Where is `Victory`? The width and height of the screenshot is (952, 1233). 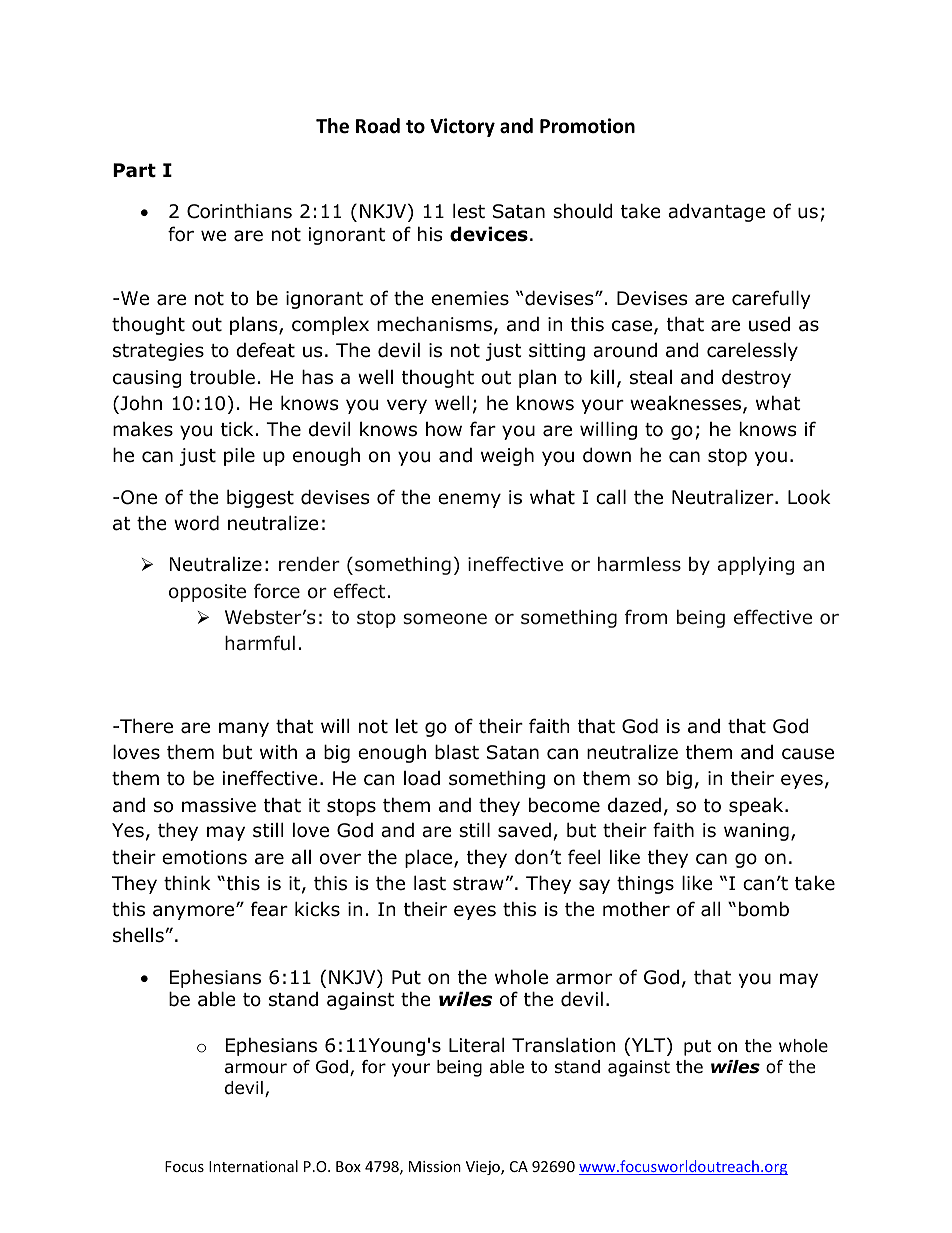
Victory is located at coordinates (462, 127).
